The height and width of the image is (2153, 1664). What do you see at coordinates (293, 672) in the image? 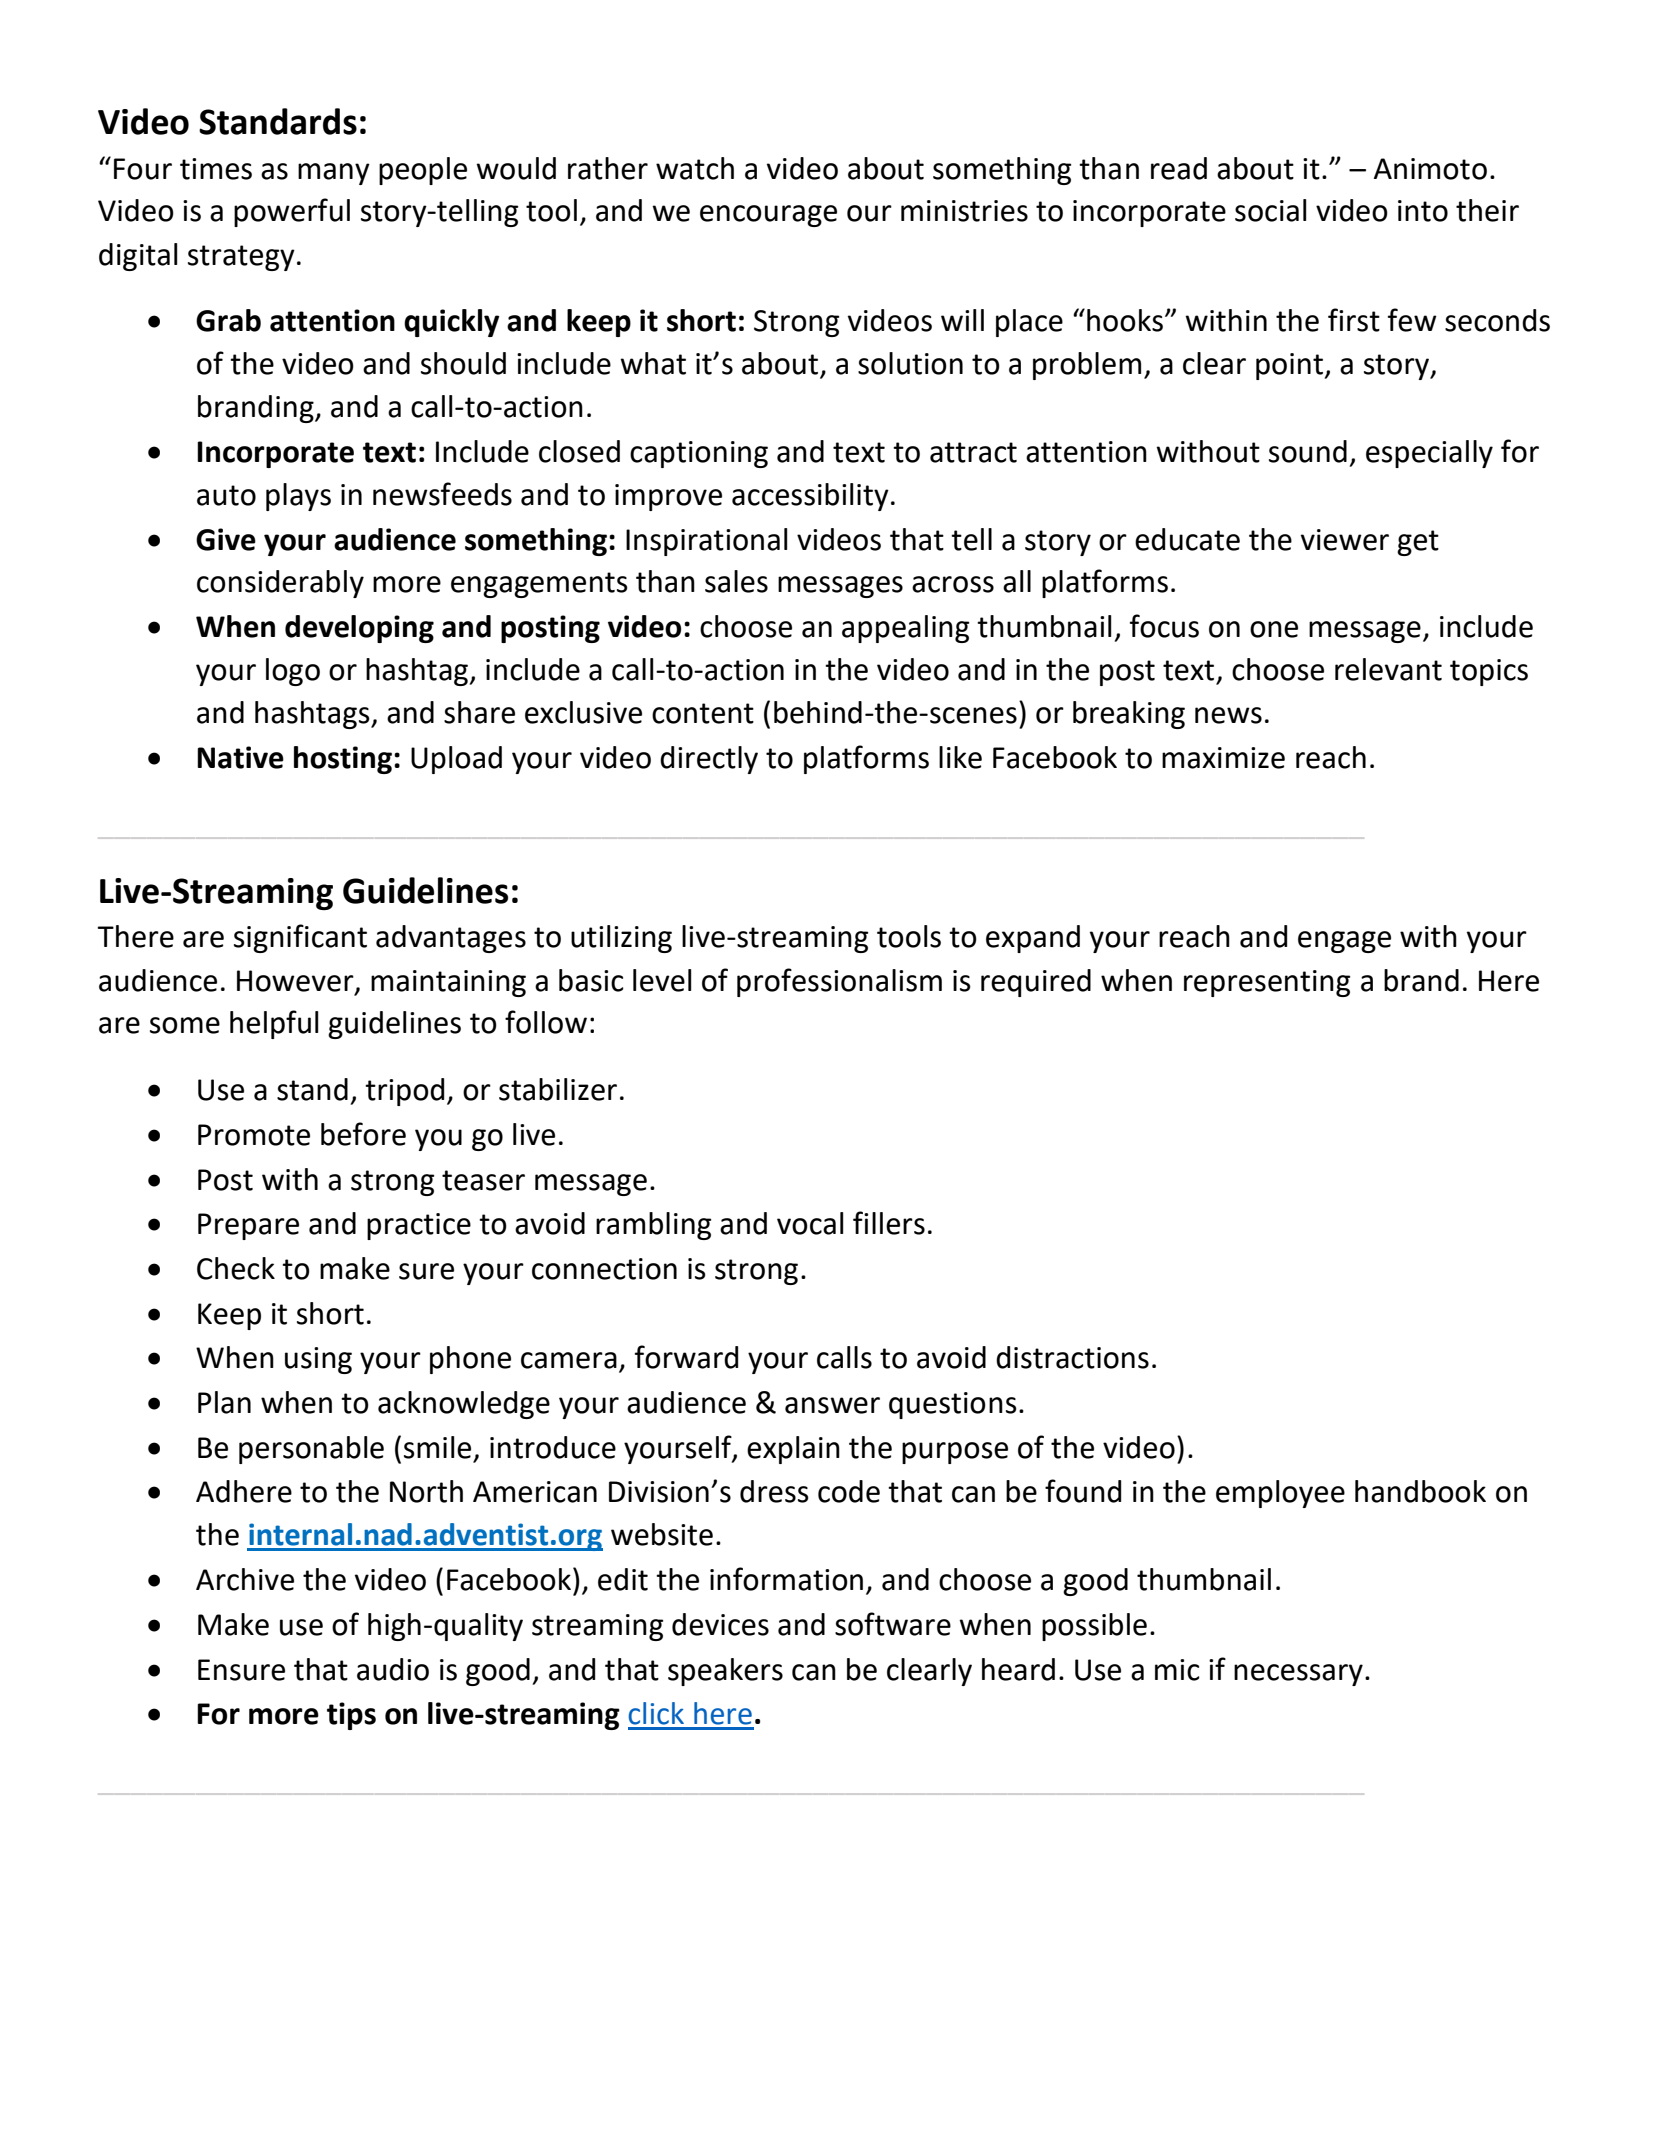
I see `logo` at bounding box center [293, 672].
